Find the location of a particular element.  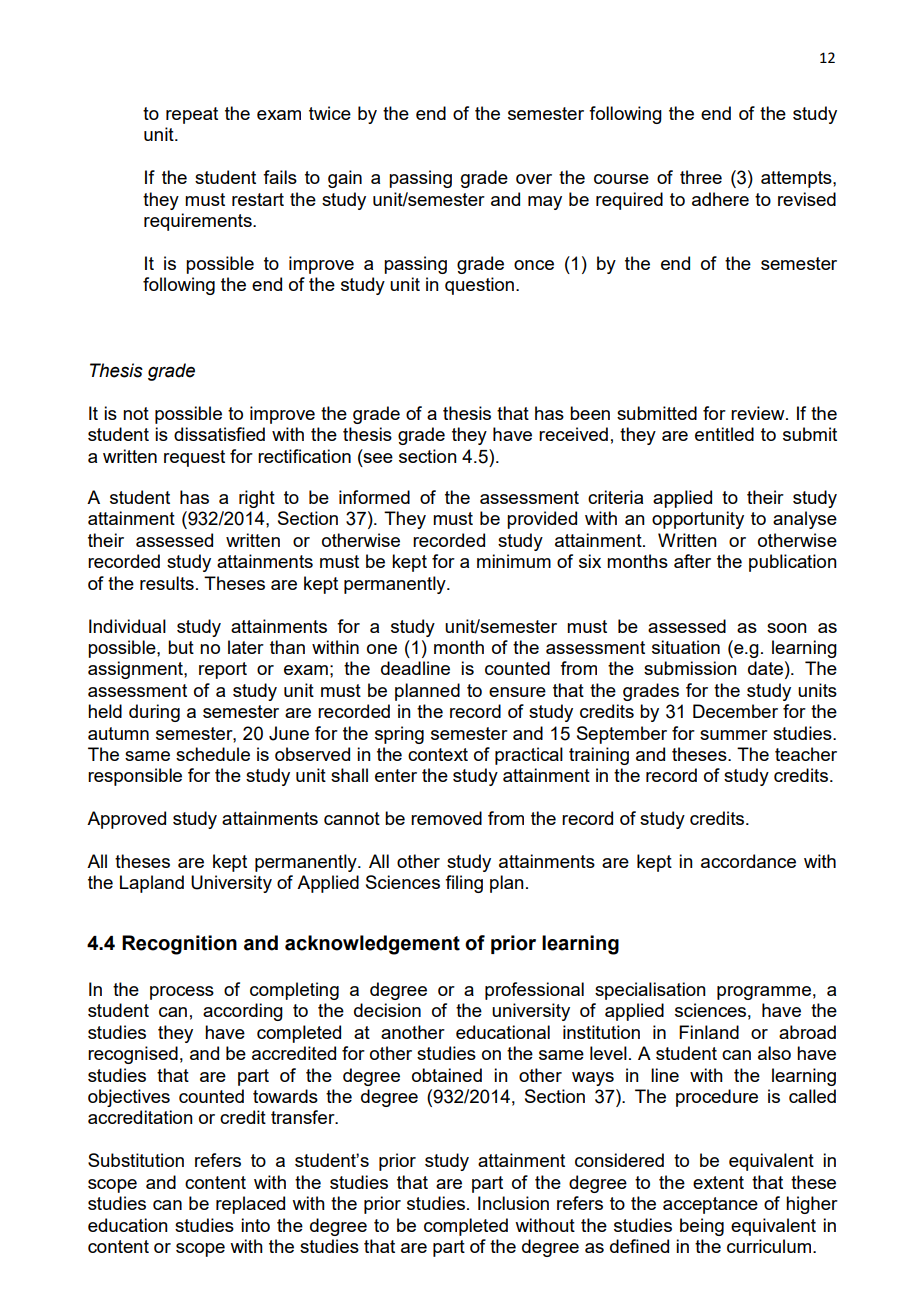

submission is located at coordinates (690, 668).
